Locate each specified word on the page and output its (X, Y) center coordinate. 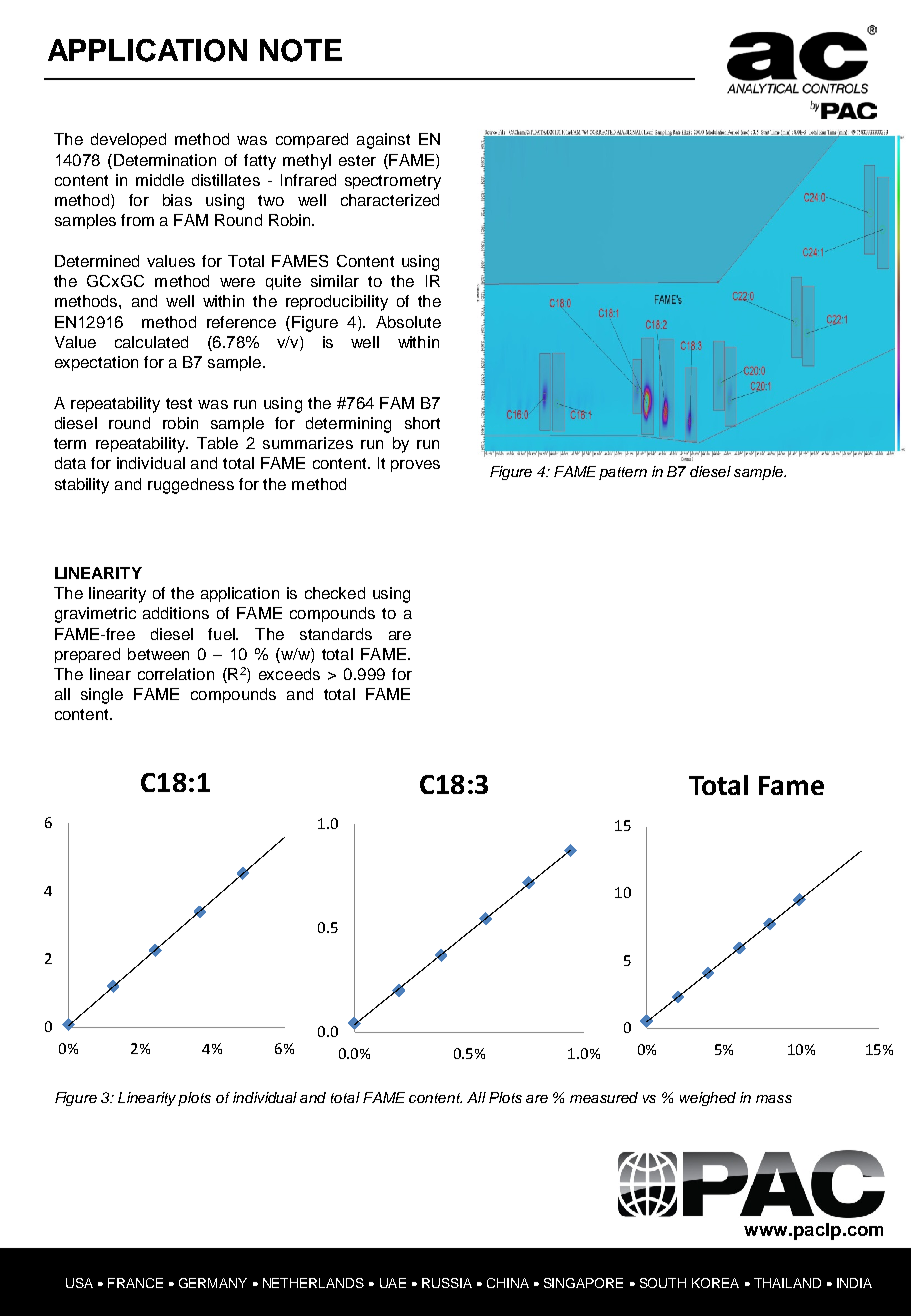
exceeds (289, 674)
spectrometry (393, 182)
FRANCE (135, 1283)
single (102, 696)
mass (774, 1099)
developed (128, 140)
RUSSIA (447, 1283)
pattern (623, 473)
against (383, 141)
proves (415, 466)
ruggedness (191, 486)
